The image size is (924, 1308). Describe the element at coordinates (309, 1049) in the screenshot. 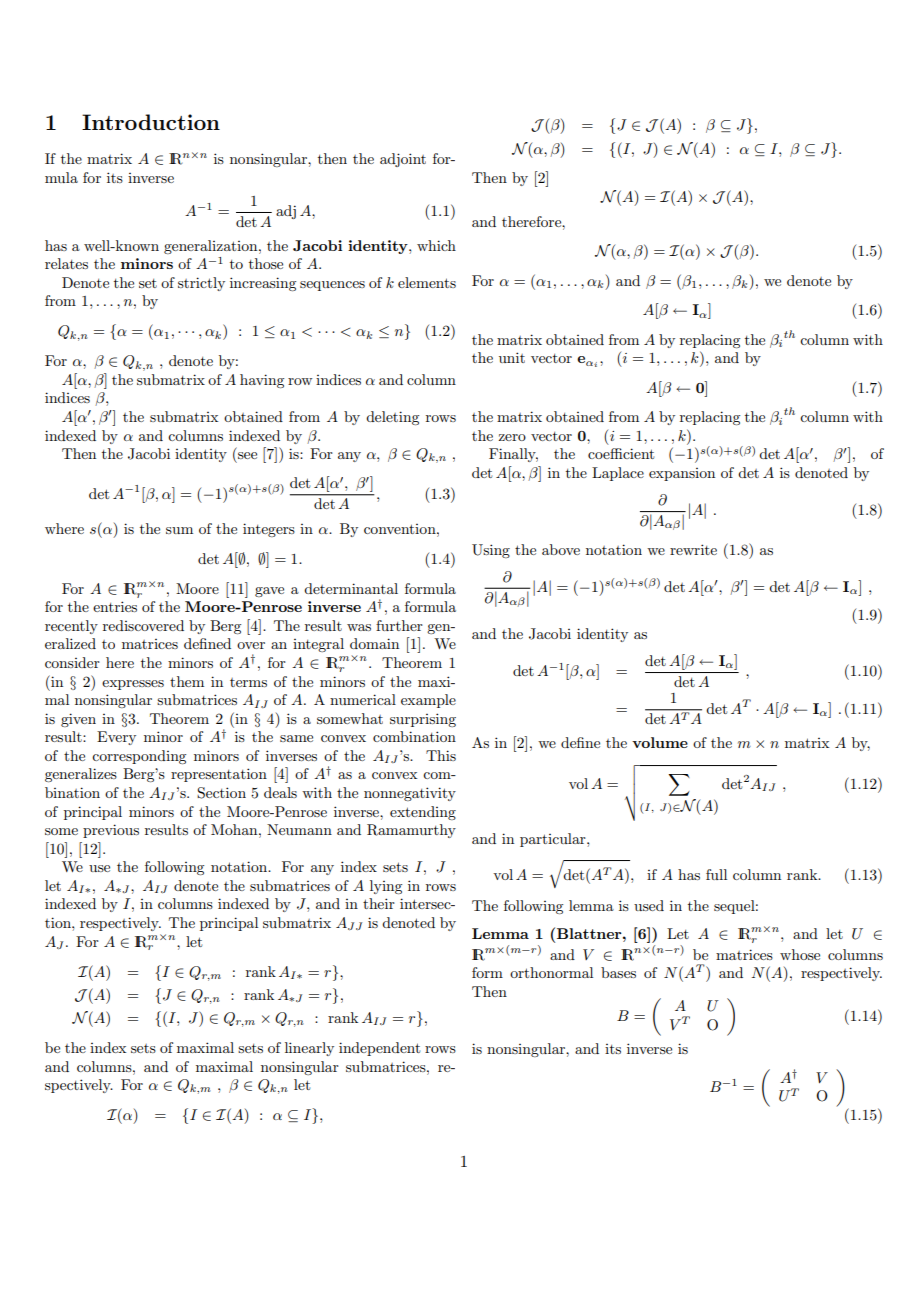

I see `linearly` at that location.
